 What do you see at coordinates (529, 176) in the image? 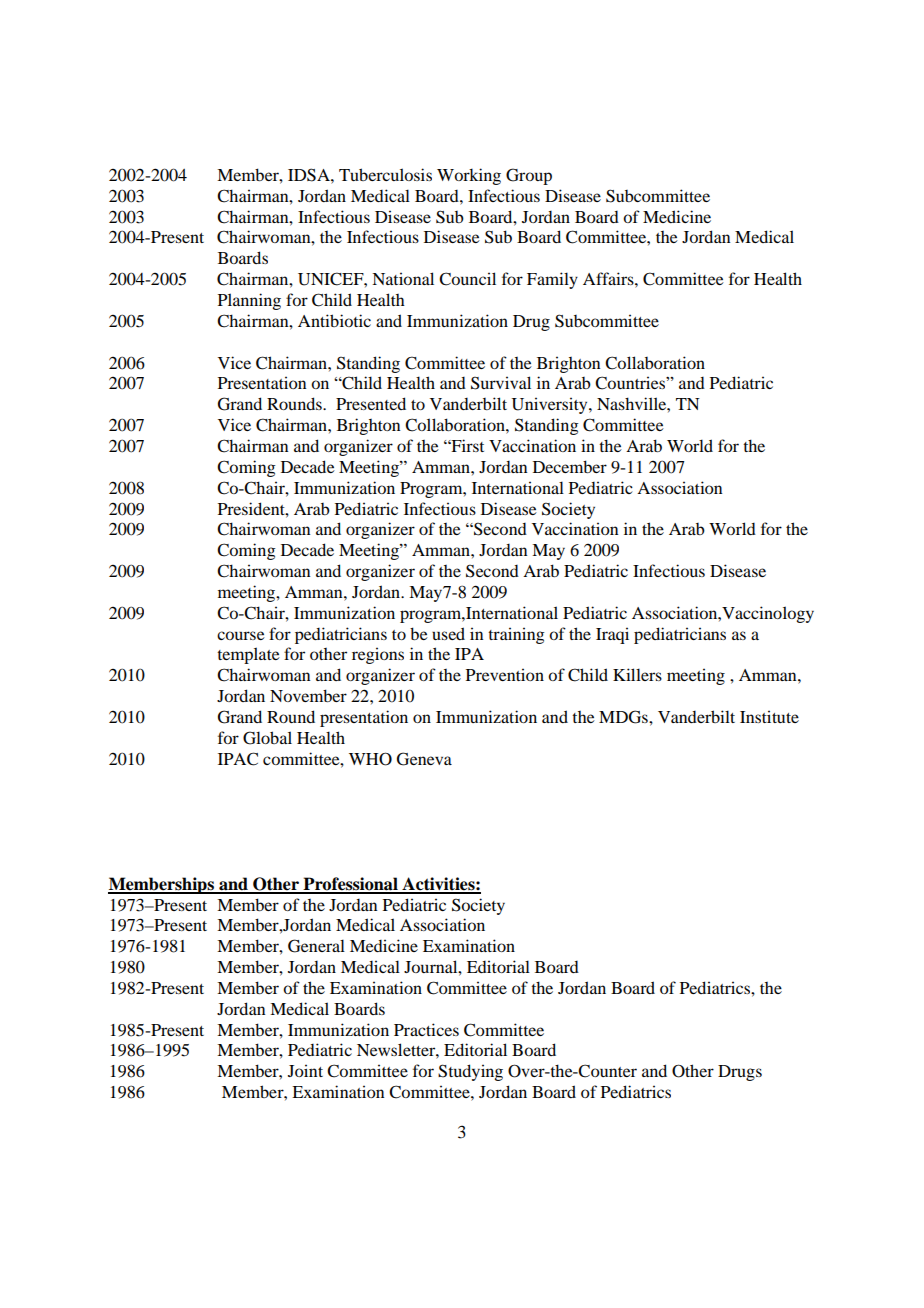
I see `Group` at bounding box center [529, 176].
